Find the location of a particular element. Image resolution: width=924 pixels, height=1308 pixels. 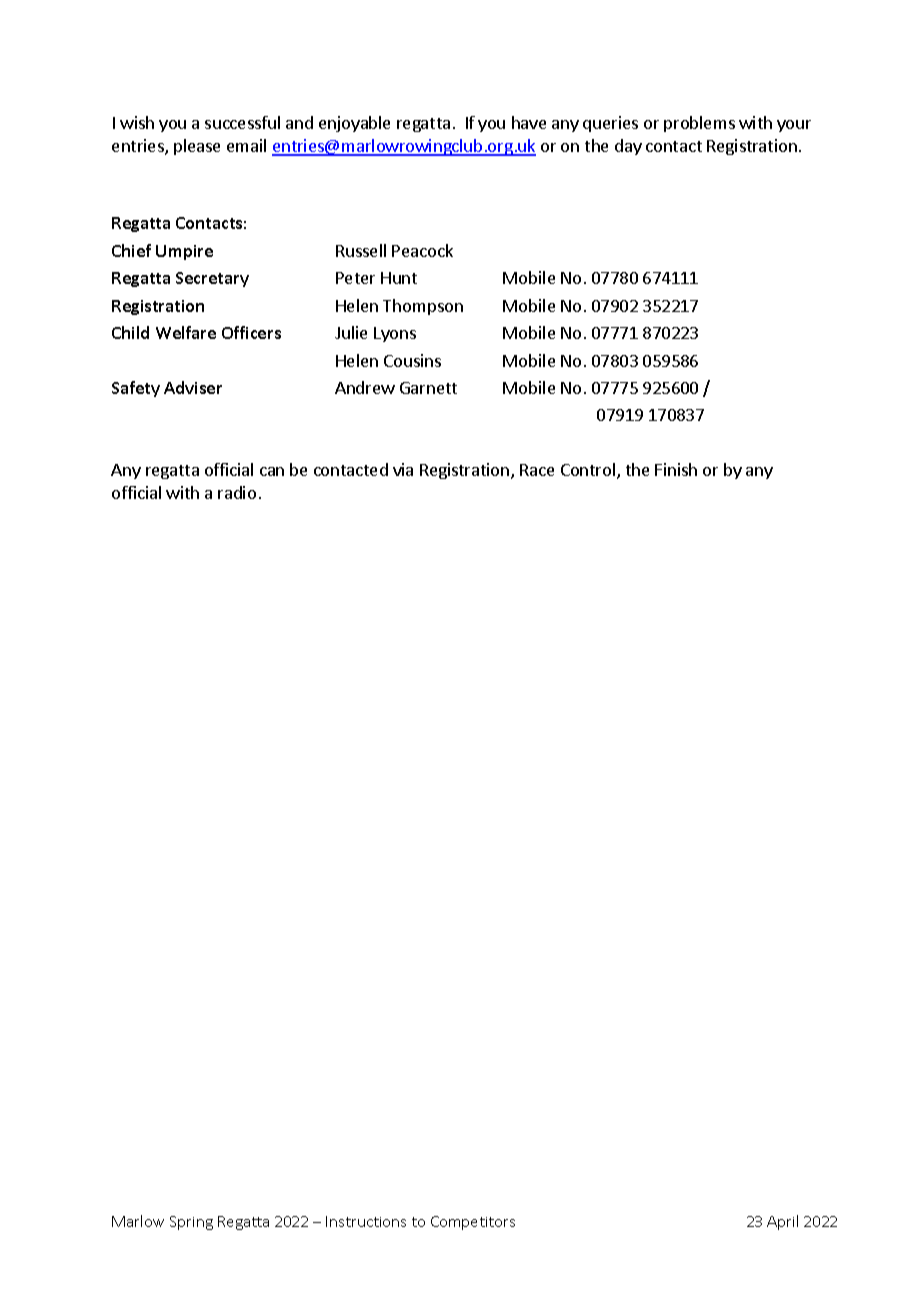

please is located at coordinates (197, 147).
